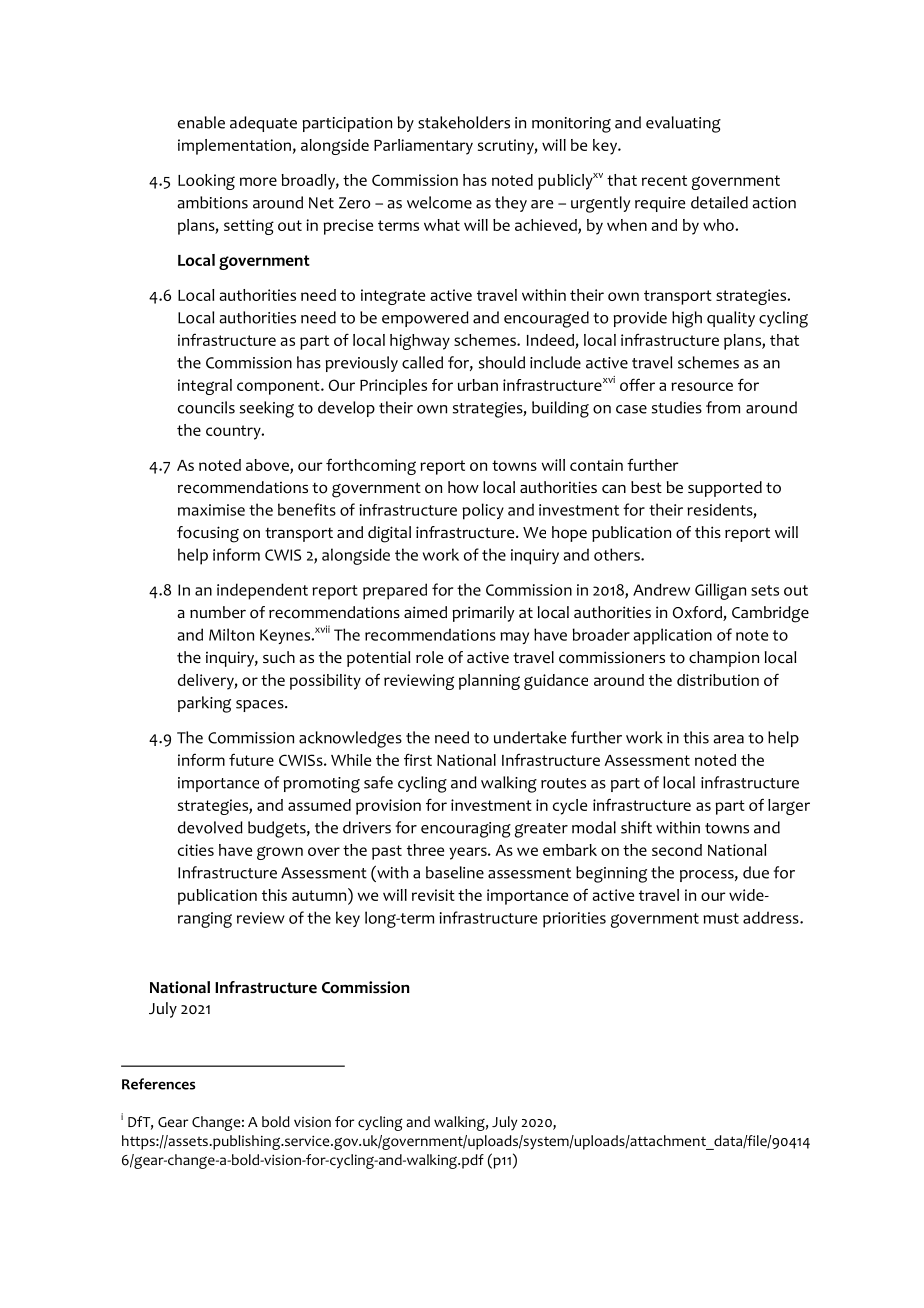 This page has width=924, height=1308. Describe the element at coordinates (210, 827) in the page. I see `devolved` at that location.
